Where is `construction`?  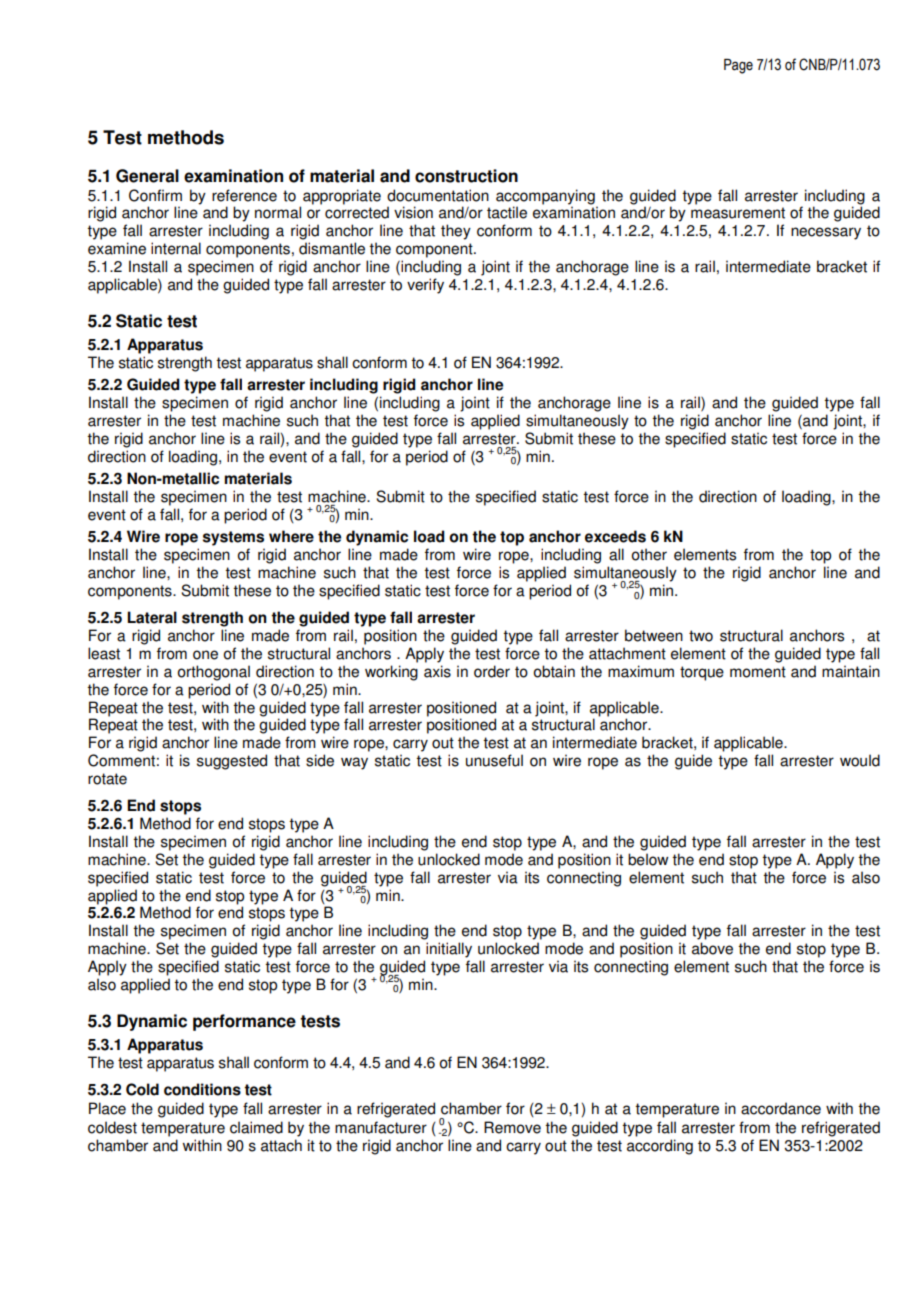
construction is located at coordinates (466, 176).
